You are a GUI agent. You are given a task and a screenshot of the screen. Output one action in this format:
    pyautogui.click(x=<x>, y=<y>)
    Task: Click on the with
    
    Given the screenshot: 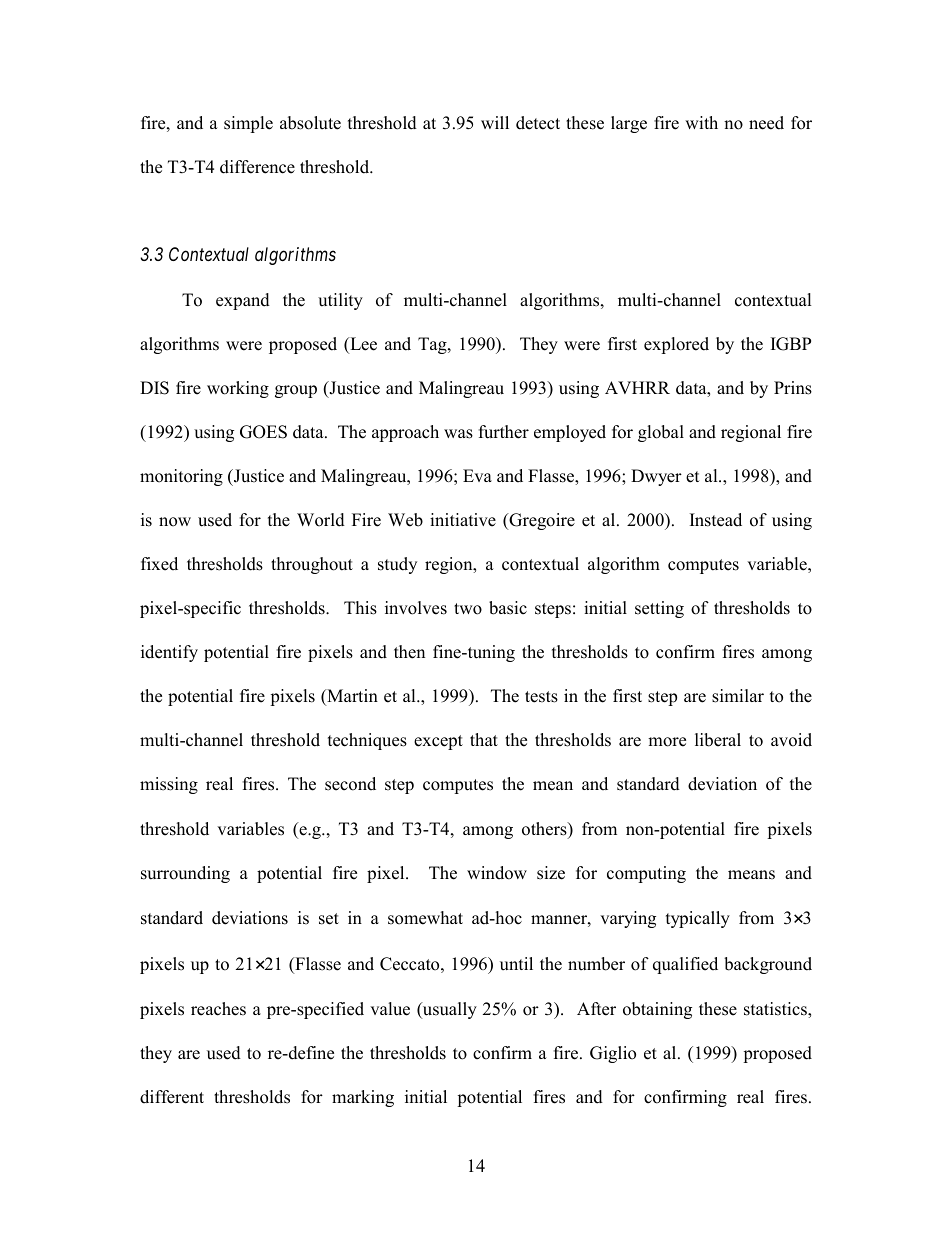 What is the action you would take?
    pyautogui.click(x=701, y=122)
